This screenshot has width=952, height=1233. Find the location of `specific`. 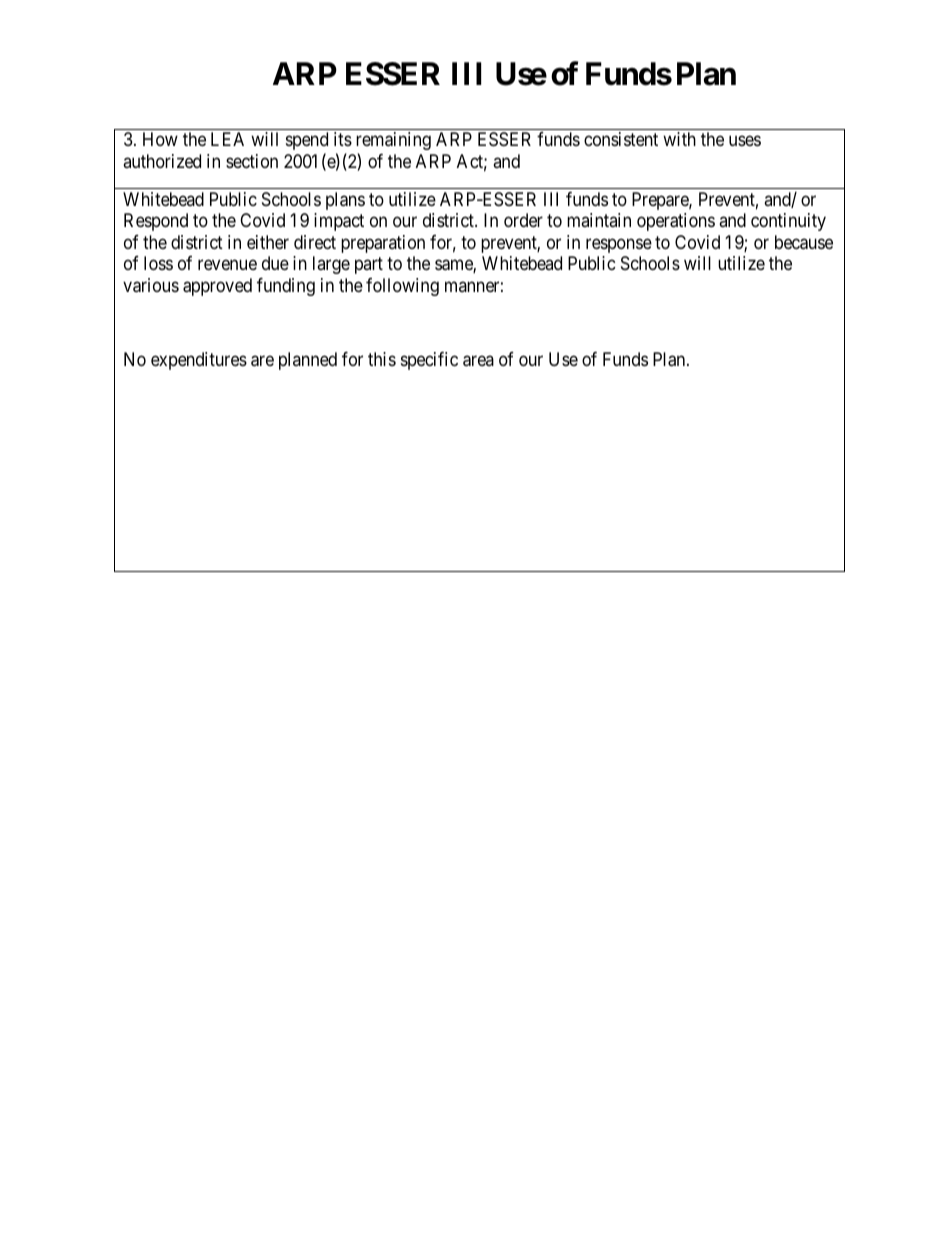

specific is located at coordinates (429, 361).
